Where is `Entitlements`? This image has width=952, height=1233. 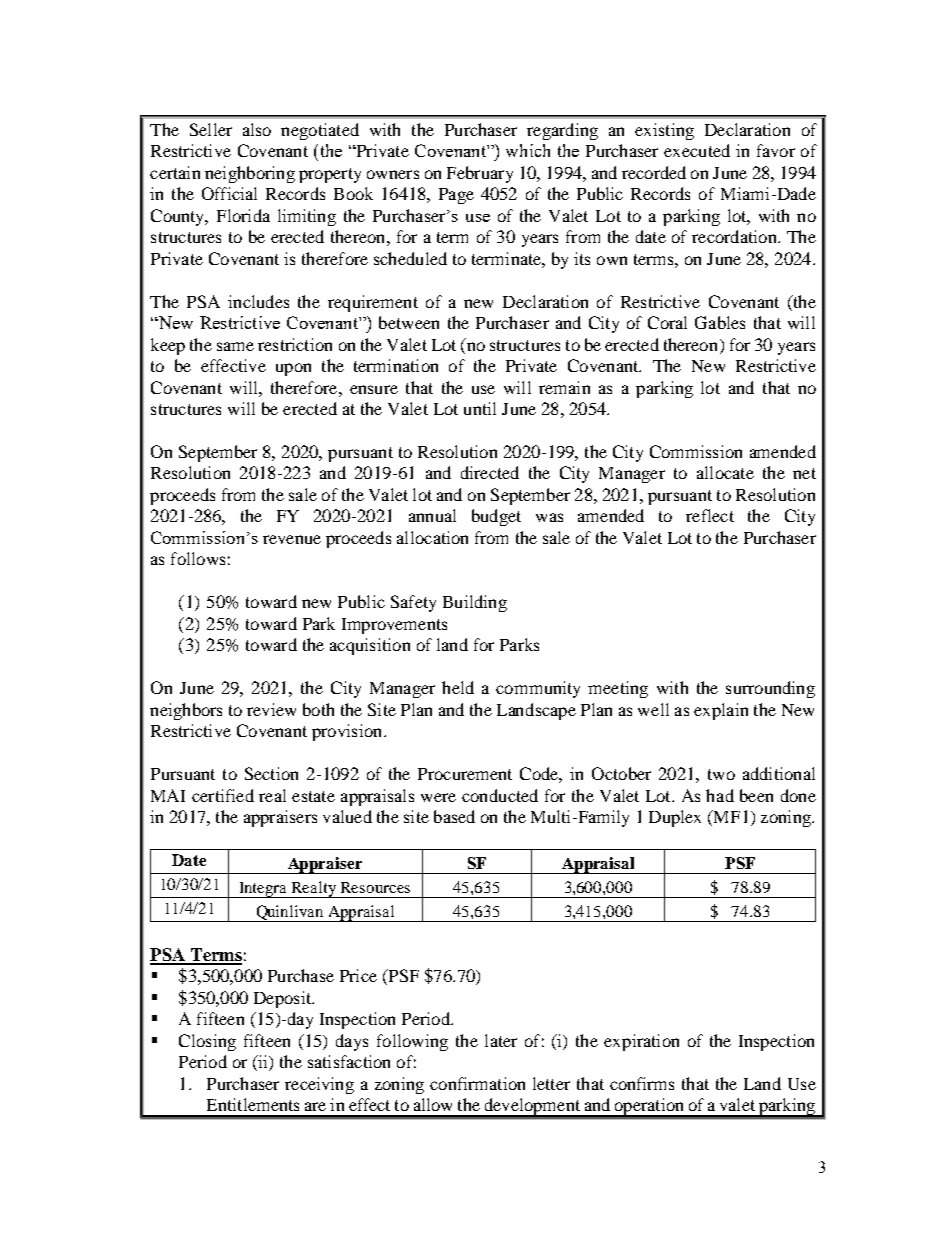 Entitlements is located at coordinates (253, 1104).
